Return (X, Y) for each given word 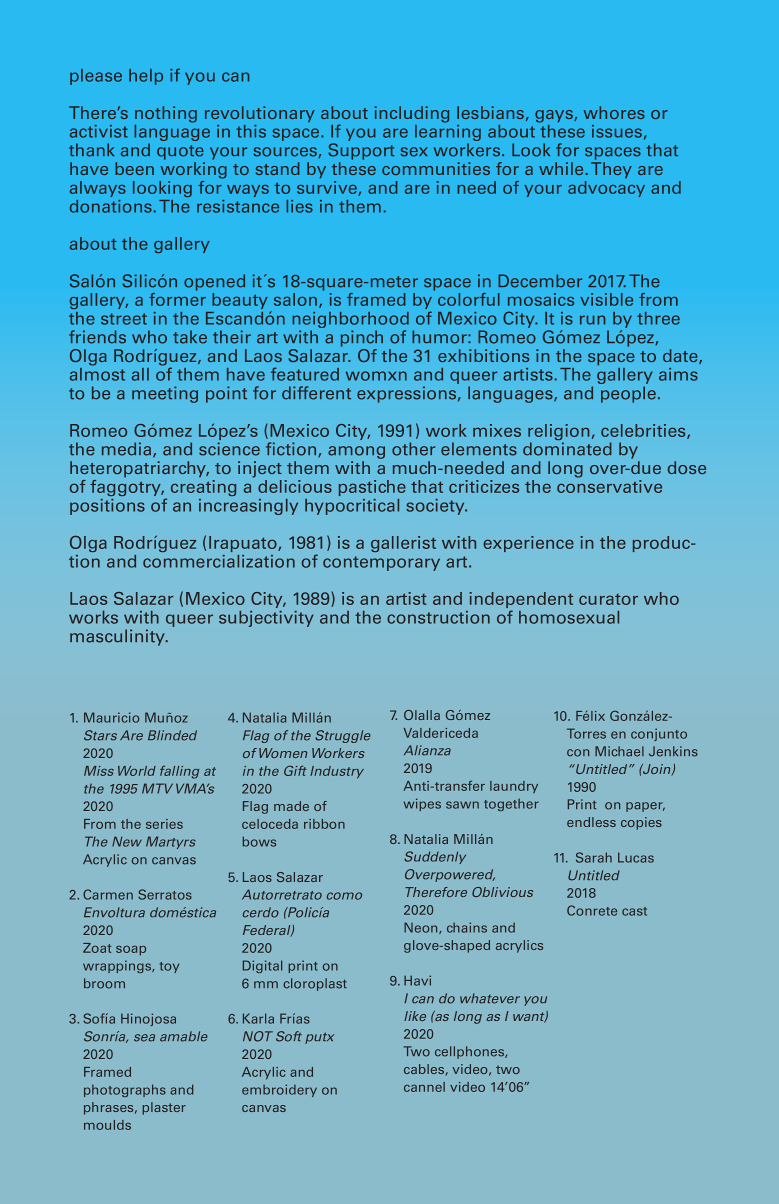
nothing (166, 114)
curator (608, 599)
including (412, 114)
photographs (125, 1090)
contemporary (381, 563)
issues (617, 131)
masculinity (118, 637)
